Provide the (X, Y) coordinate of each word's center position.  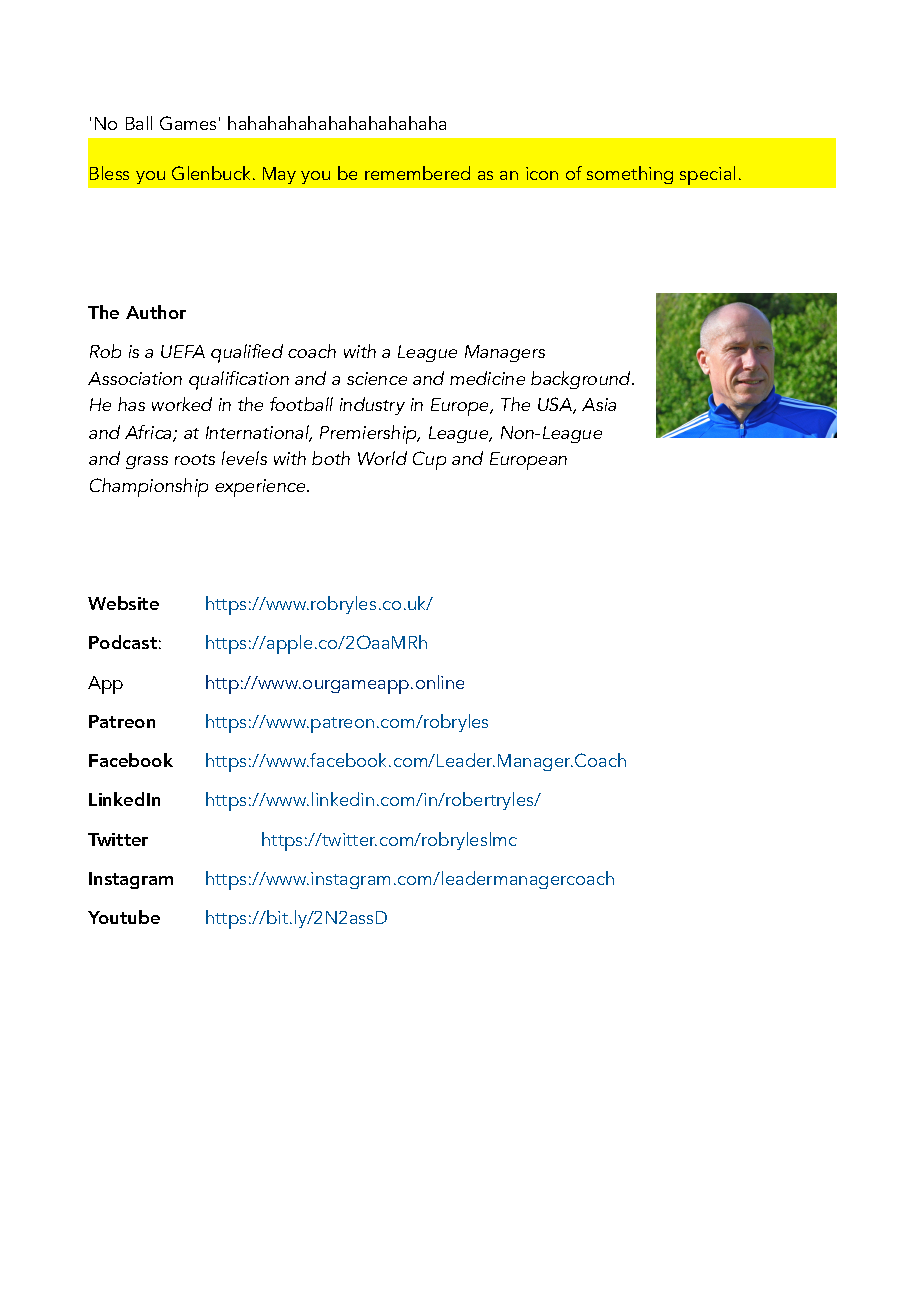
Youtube (124, 917)
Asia (599, 404)
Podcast (123, 642)
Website (123, 603)
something (630, 175)
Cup (429, 460)
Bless (109, 173)
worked (182, 404)
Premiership (369, 434)
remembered (417, 173)
